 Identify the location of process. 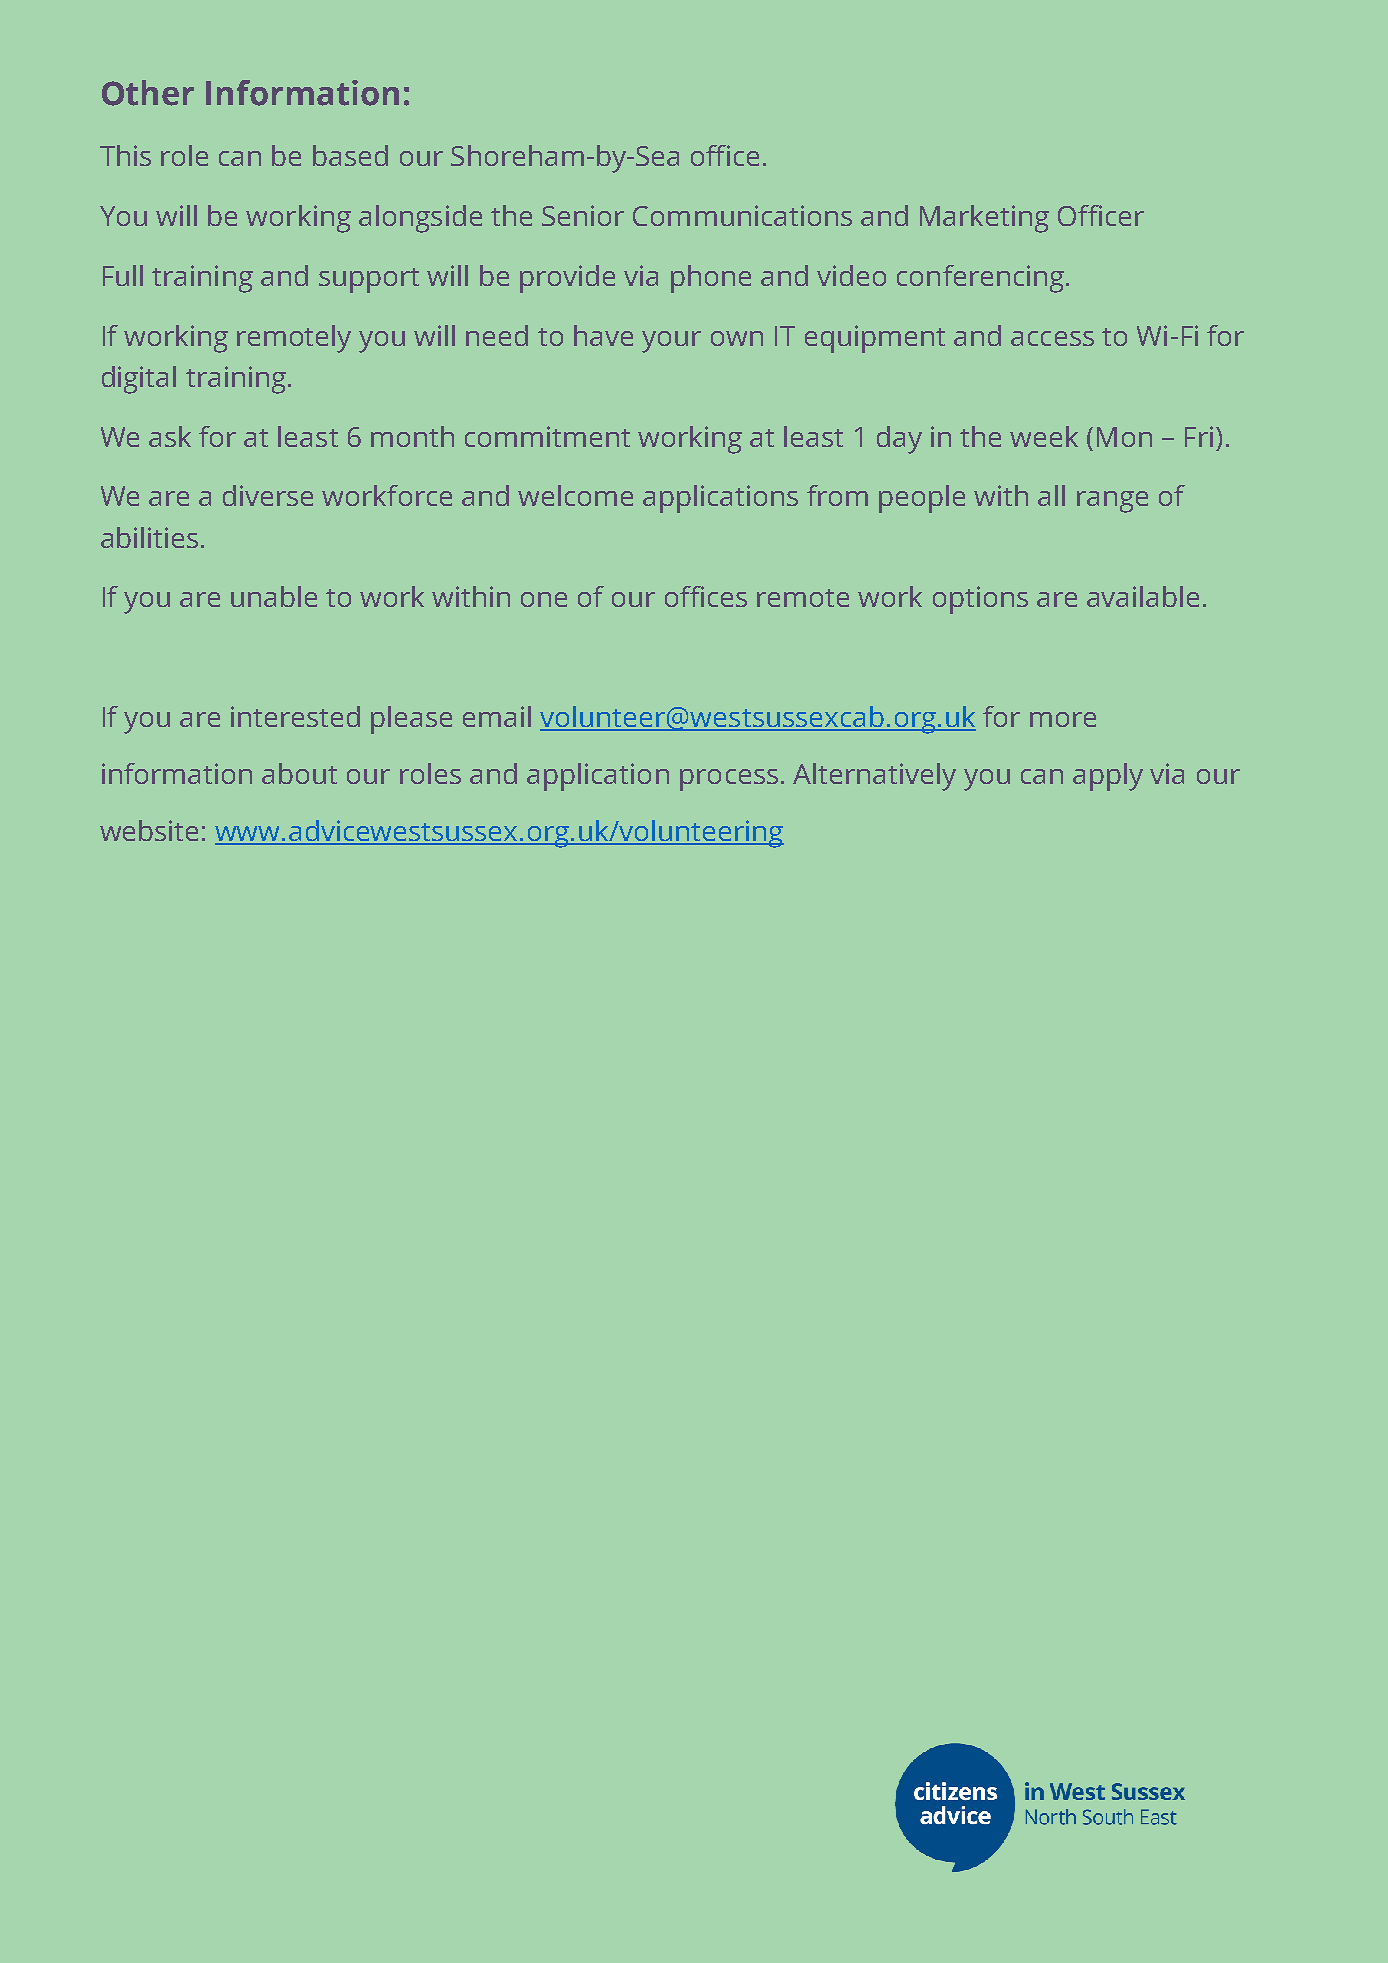
(729, 780).
